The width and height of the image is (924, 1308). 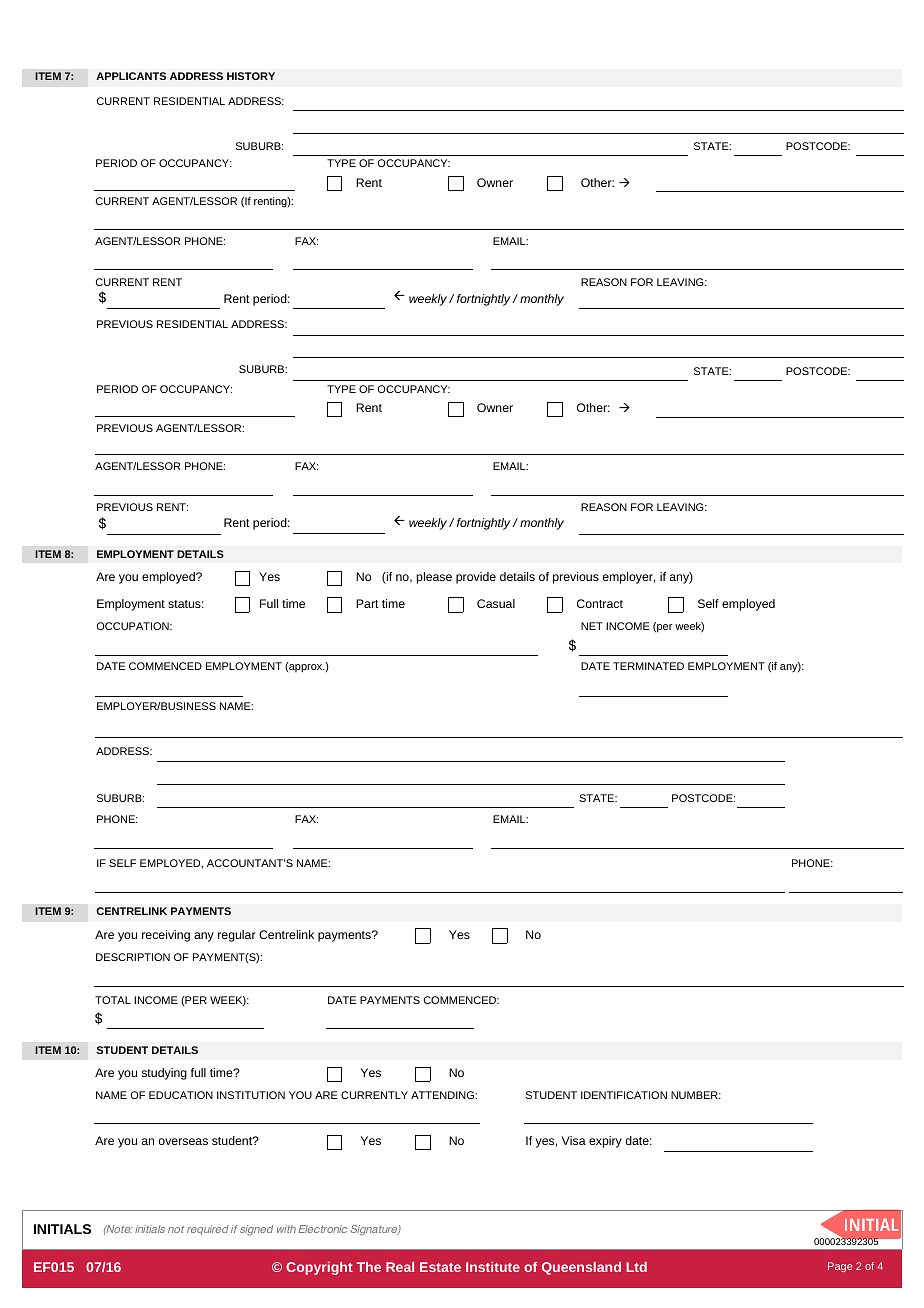 What do you see at coordinates (493, 1267) in the image?
I see `Institute` at bounding box center [493, 1267].
